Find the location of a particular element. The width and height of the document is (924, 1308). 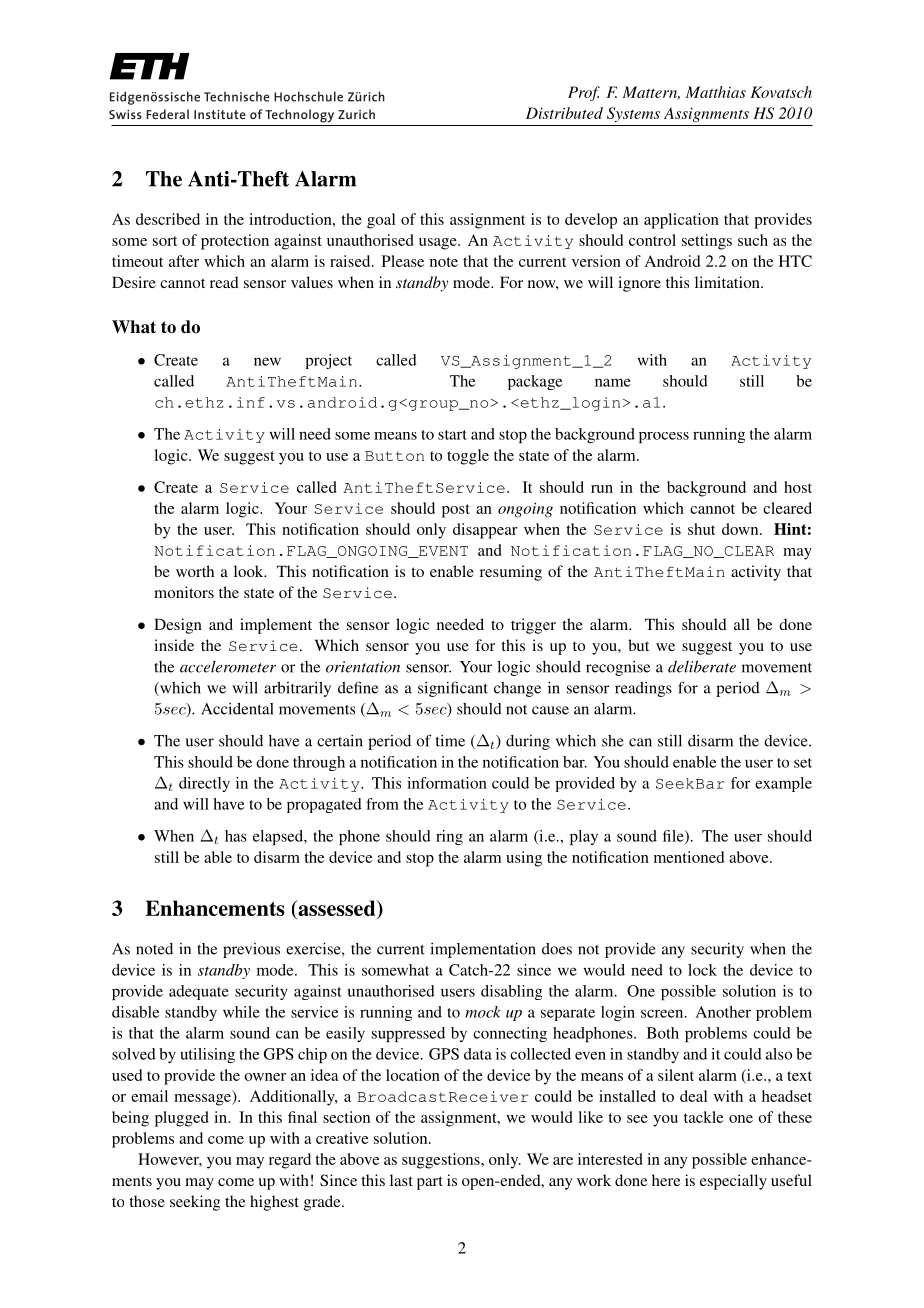

However is located at coordinates (170, 1160).
